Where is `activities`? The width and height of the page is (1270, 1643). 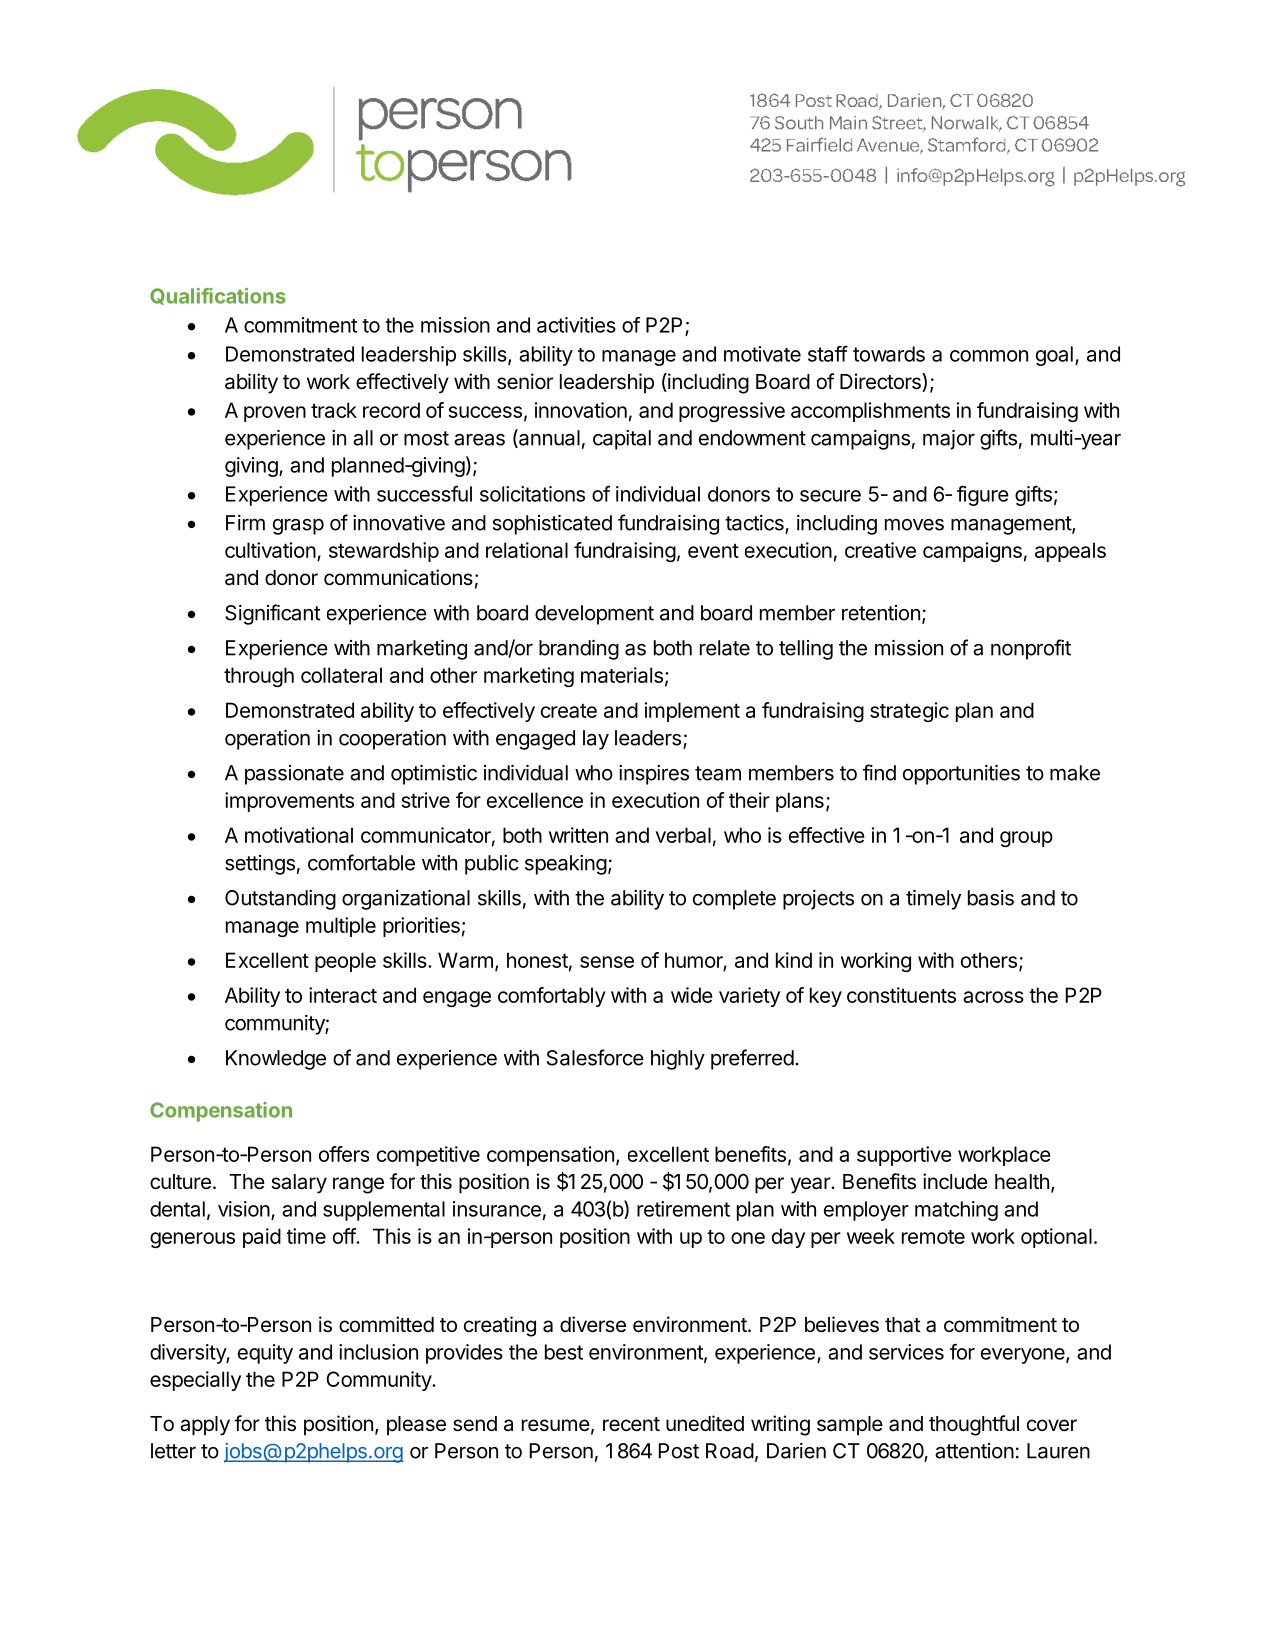 activities is located at coordinates (576, 325).
